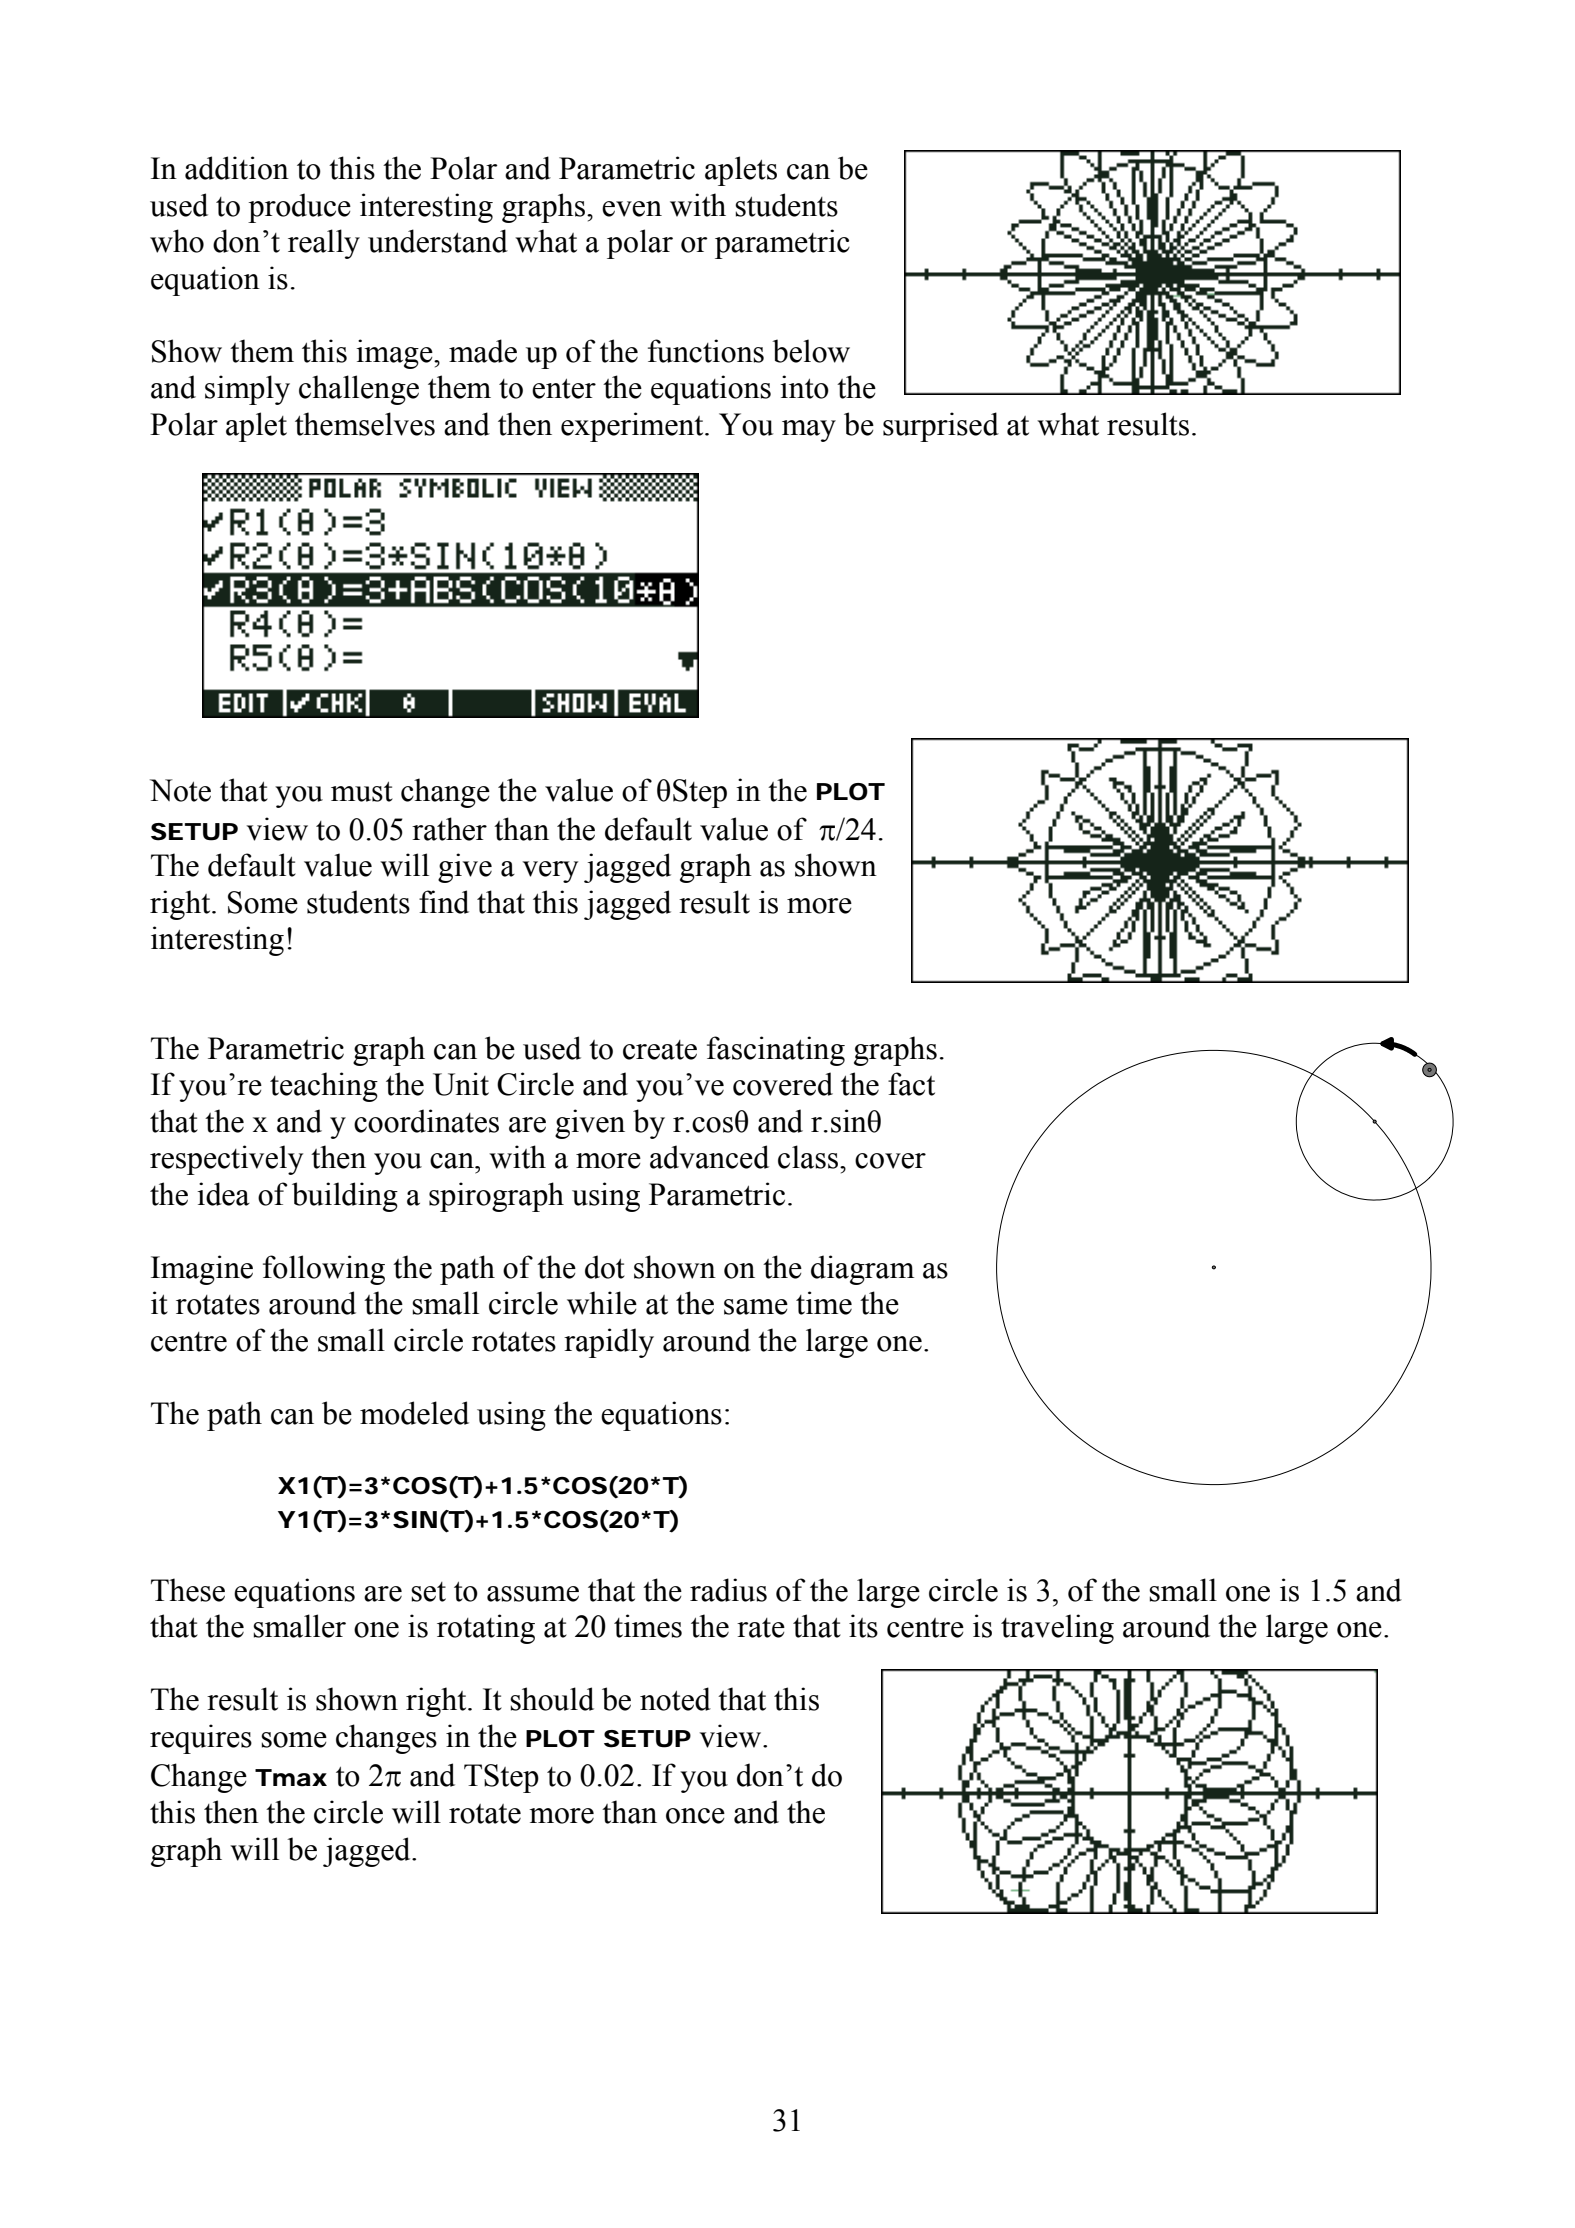  Describe the element at coordinates (660, 1050) in the document. I see `create` at that location.
